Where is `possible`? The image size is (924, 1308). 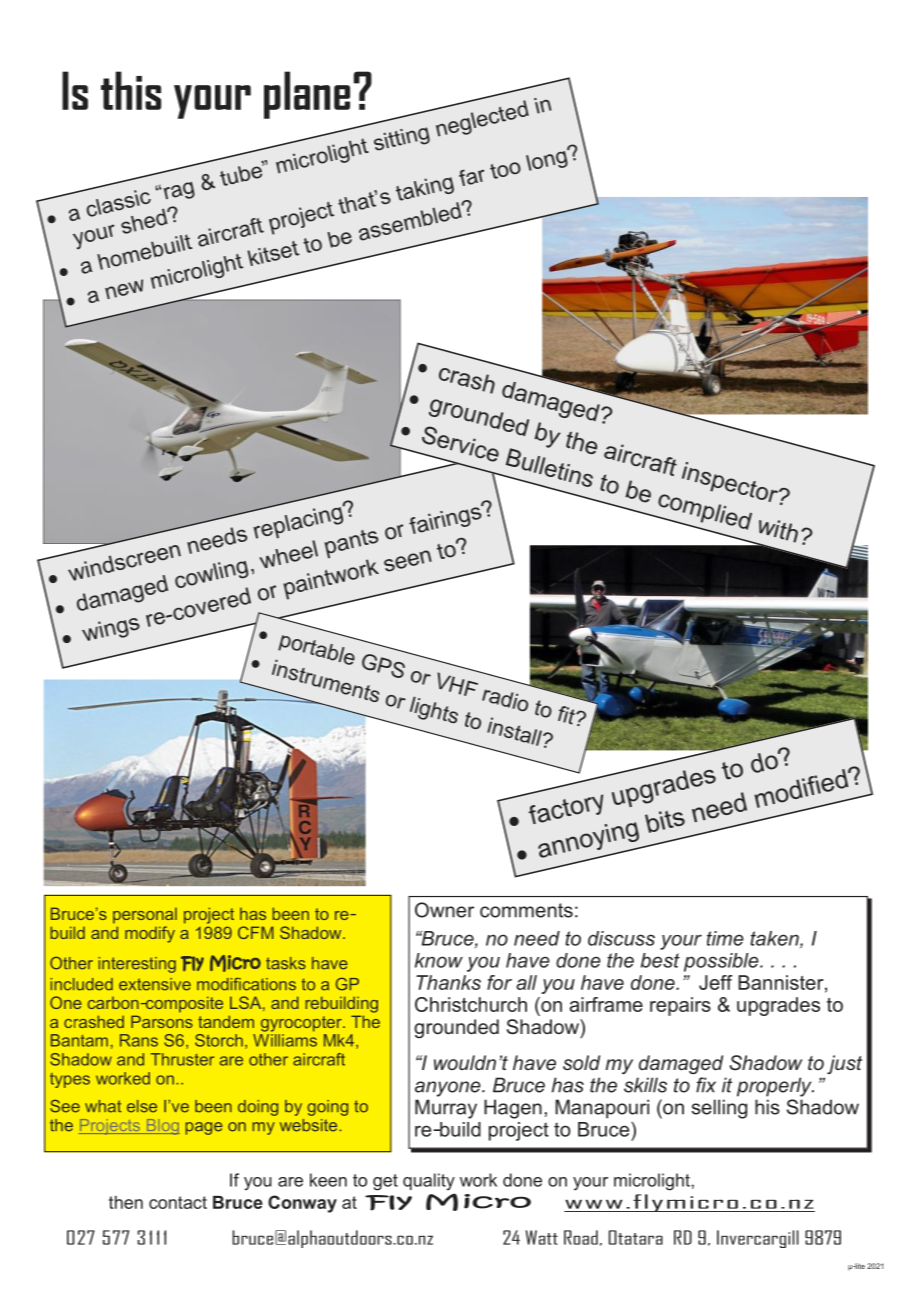 possible is located at coordinates (722, 962).
